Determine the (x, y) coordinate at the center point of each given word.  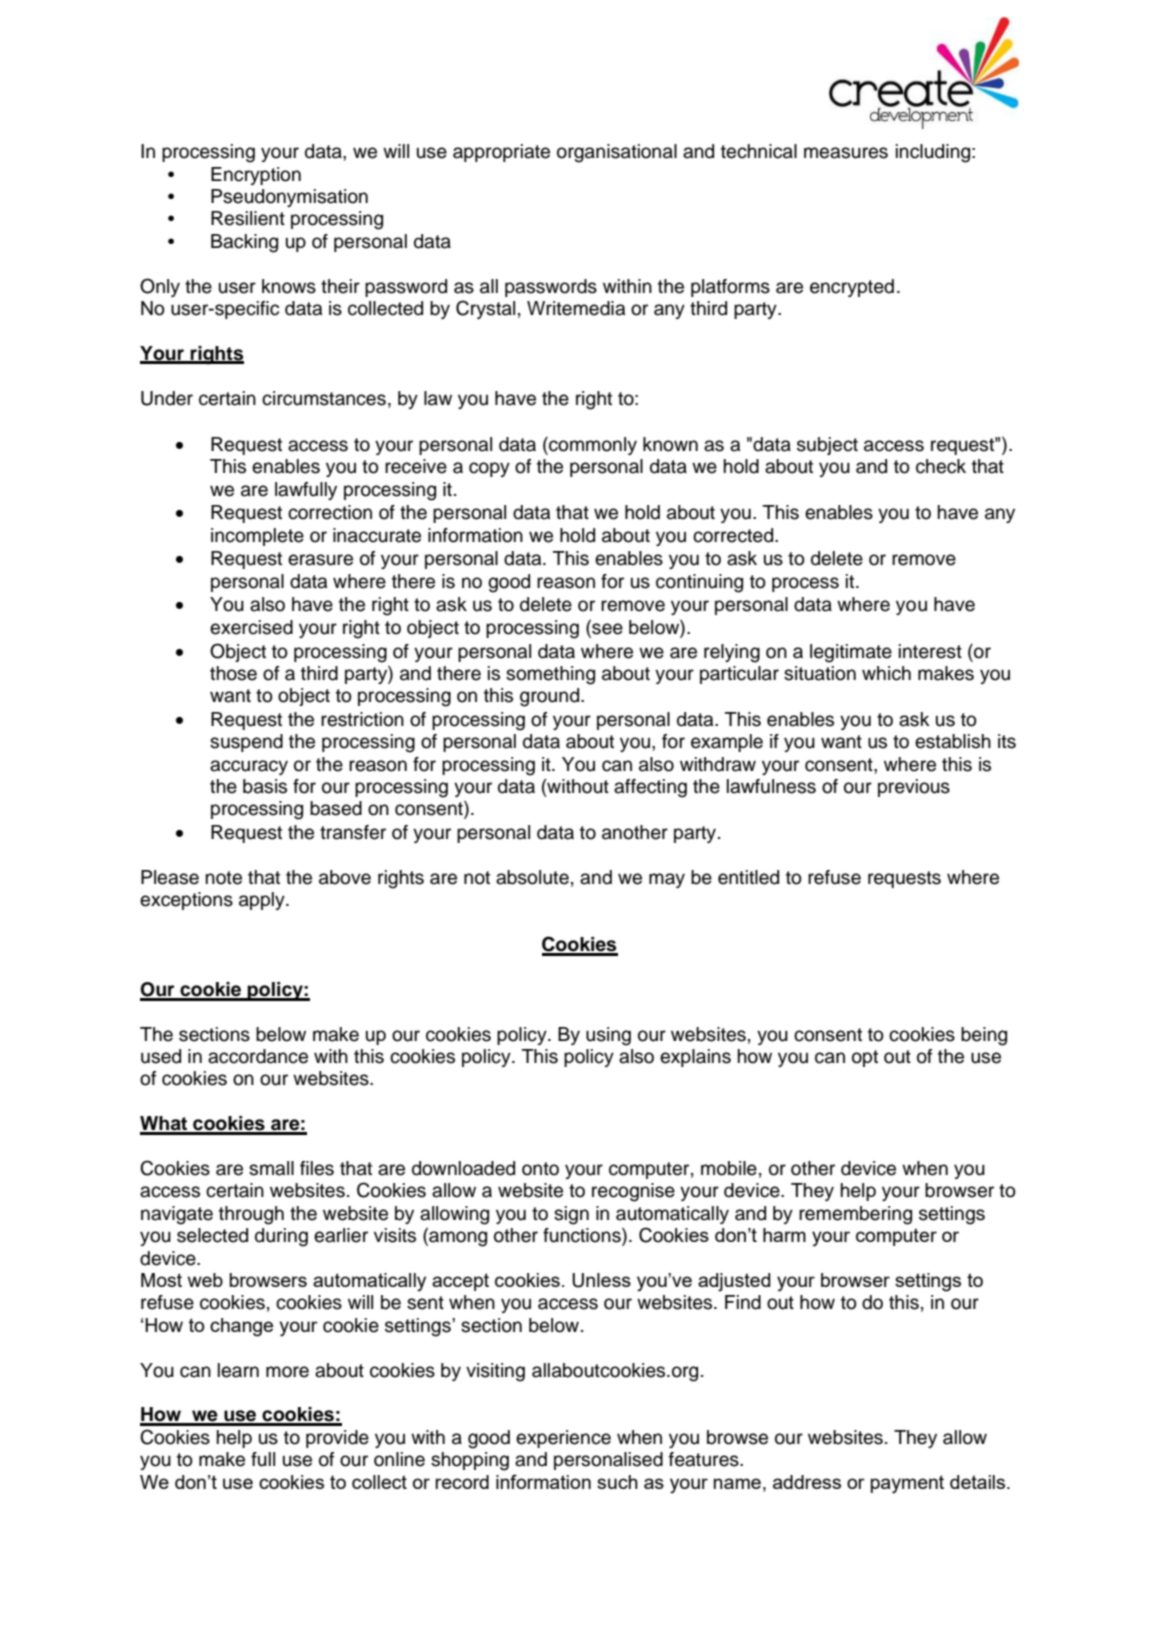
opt (865, 1058)
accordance (258, 1056)
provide (337, 1439)
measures (846, 153)
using (608, 1036)
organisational (617, 153)
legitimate (851, 653)
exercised (251, 627)
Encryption (256, 176)
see (606, 629)
